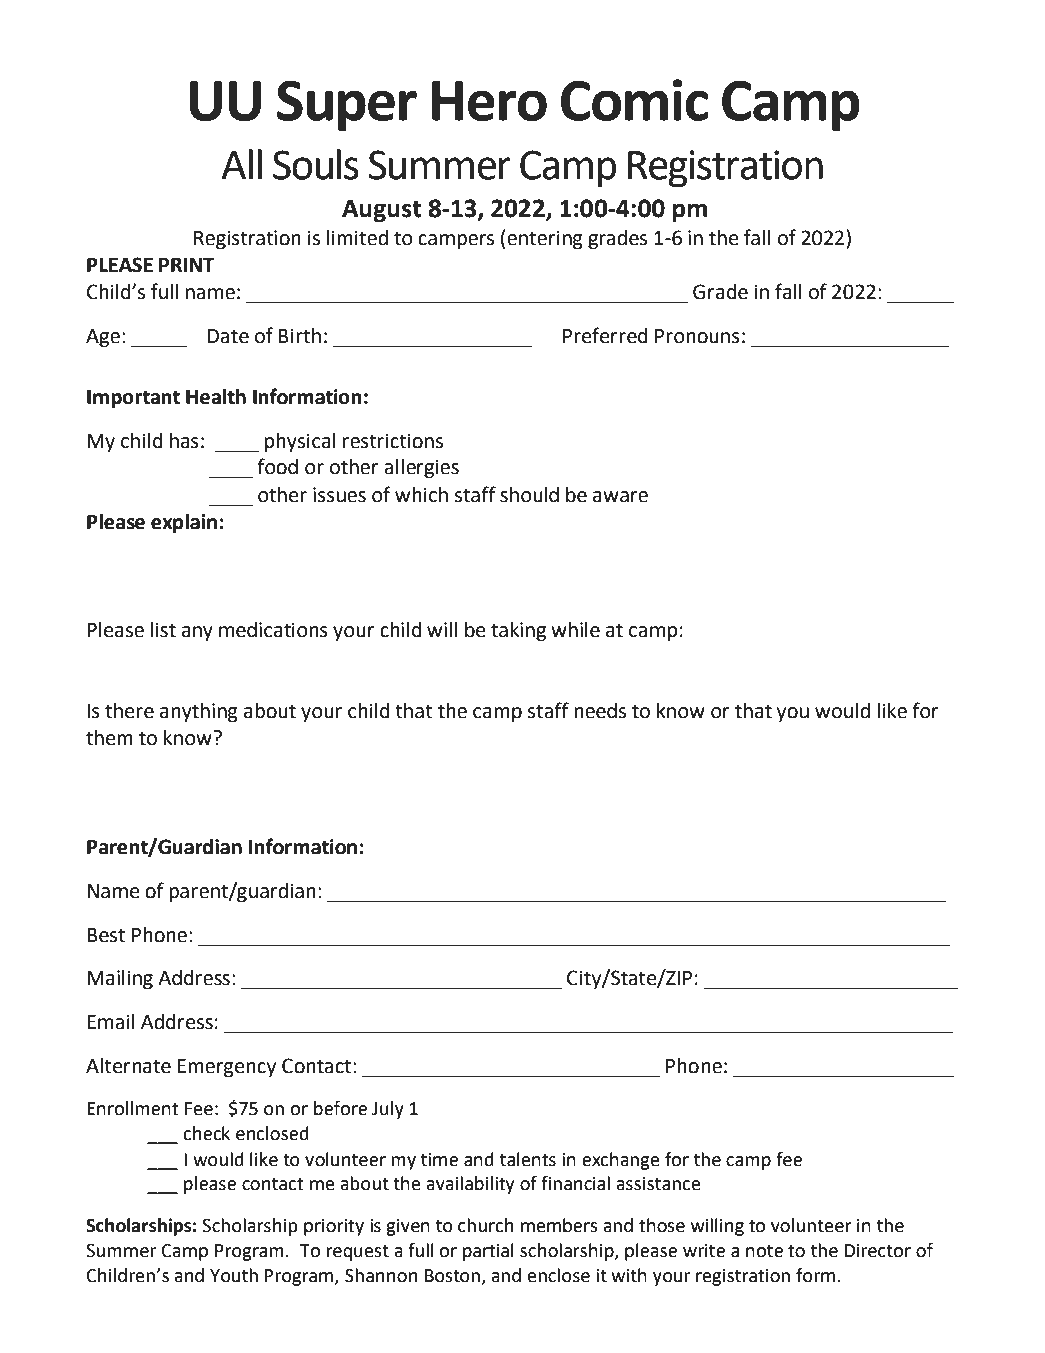 The width and height of the page is (1045, 1353). I want to click on Comic, so click(634, 100).
